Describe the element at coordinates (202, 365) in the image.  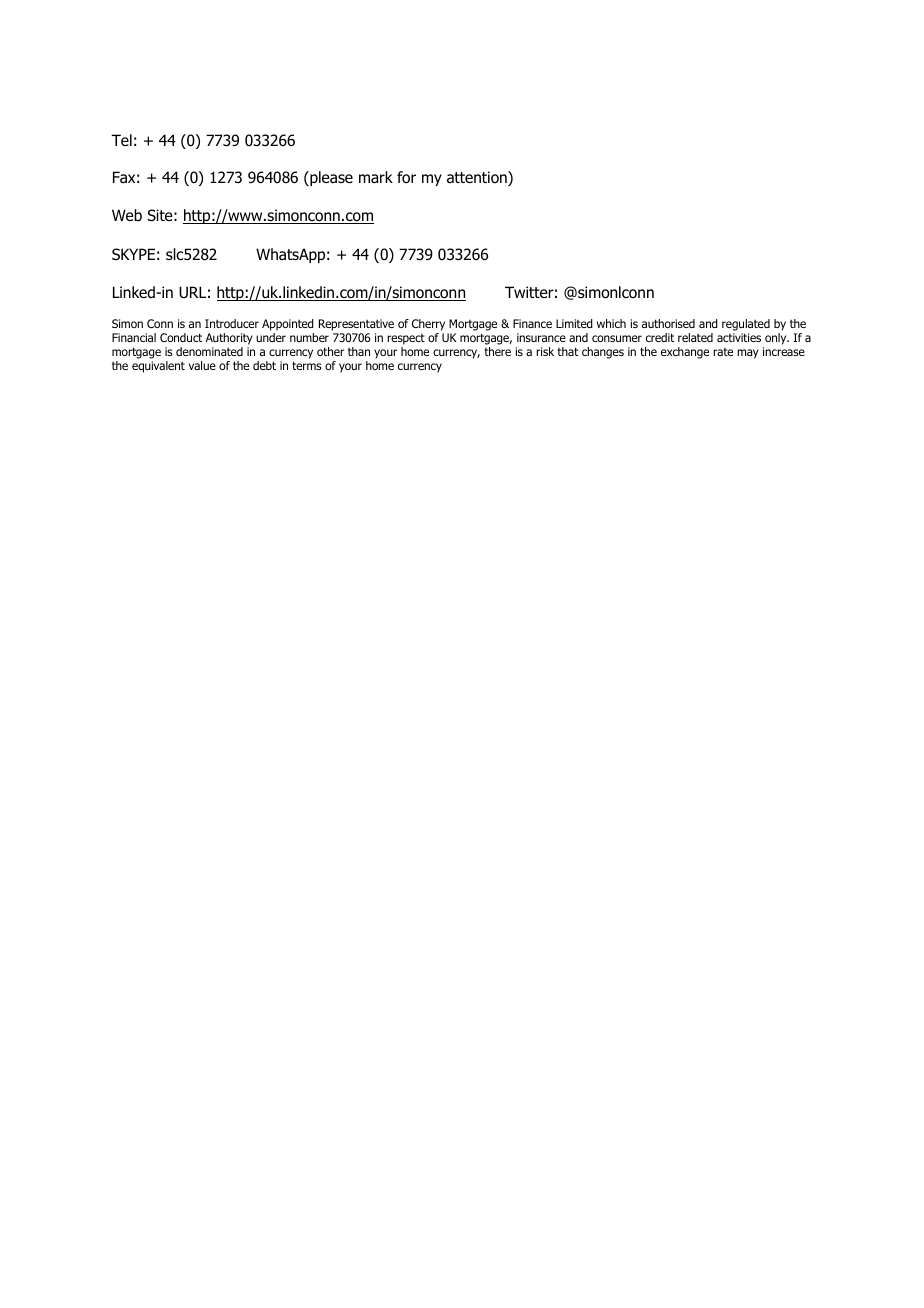
I see `value` at that location.
